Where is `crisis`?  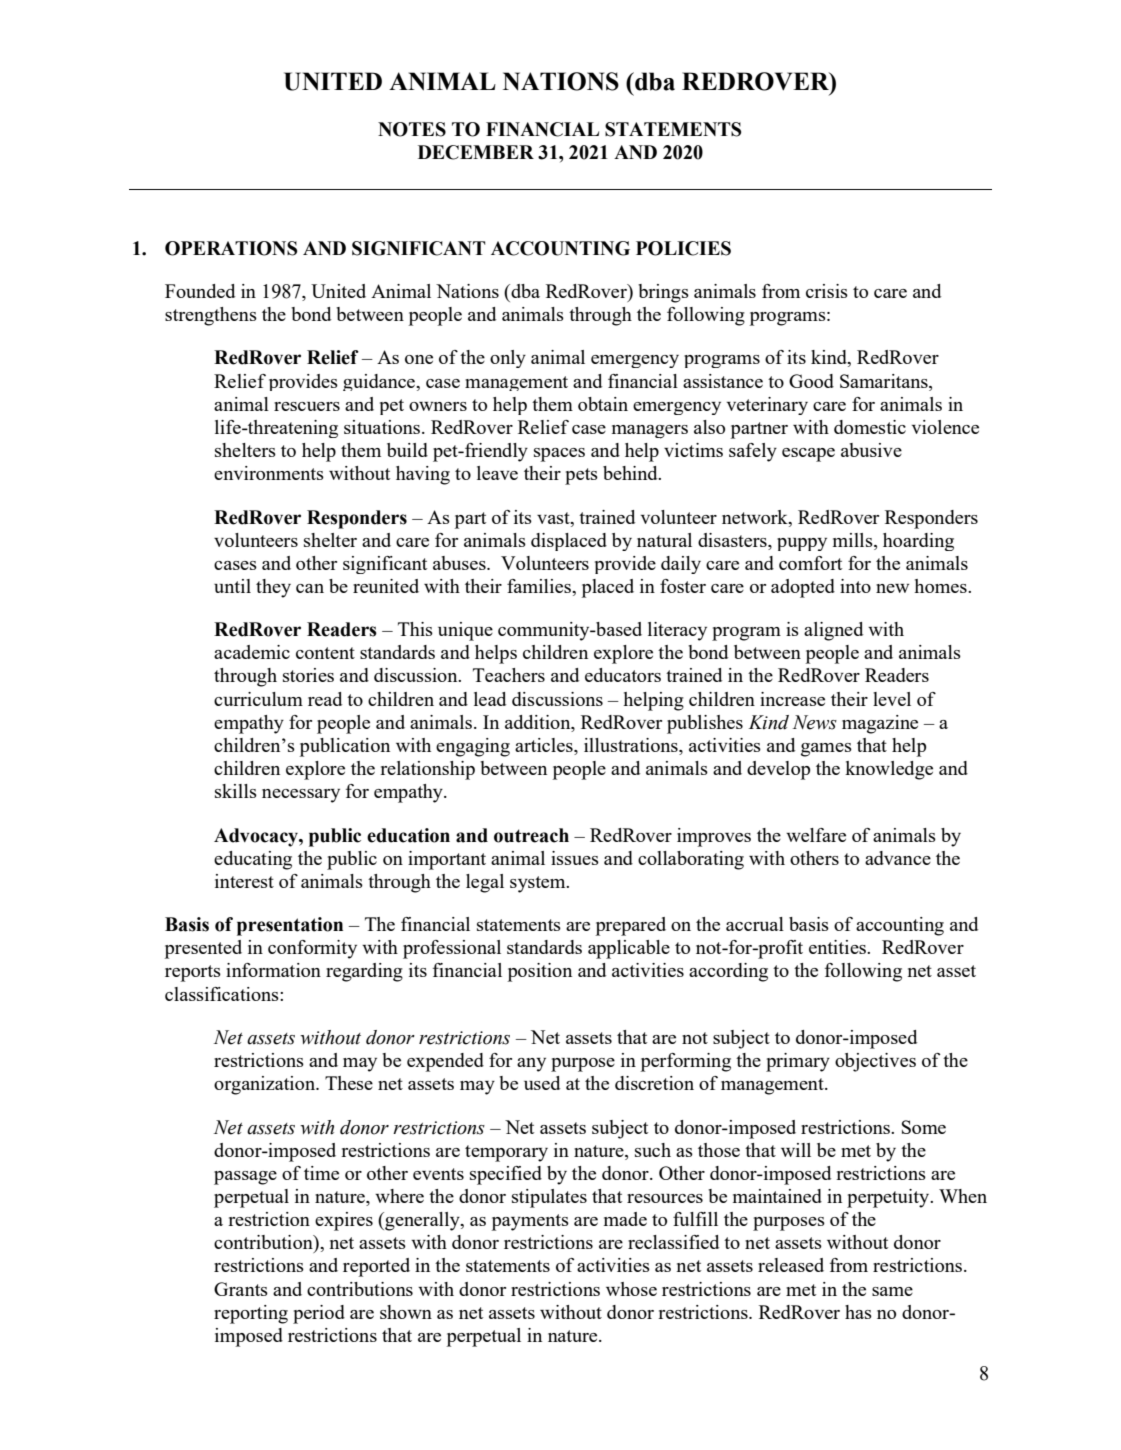 crisis is located at coordinates (827, 291).
